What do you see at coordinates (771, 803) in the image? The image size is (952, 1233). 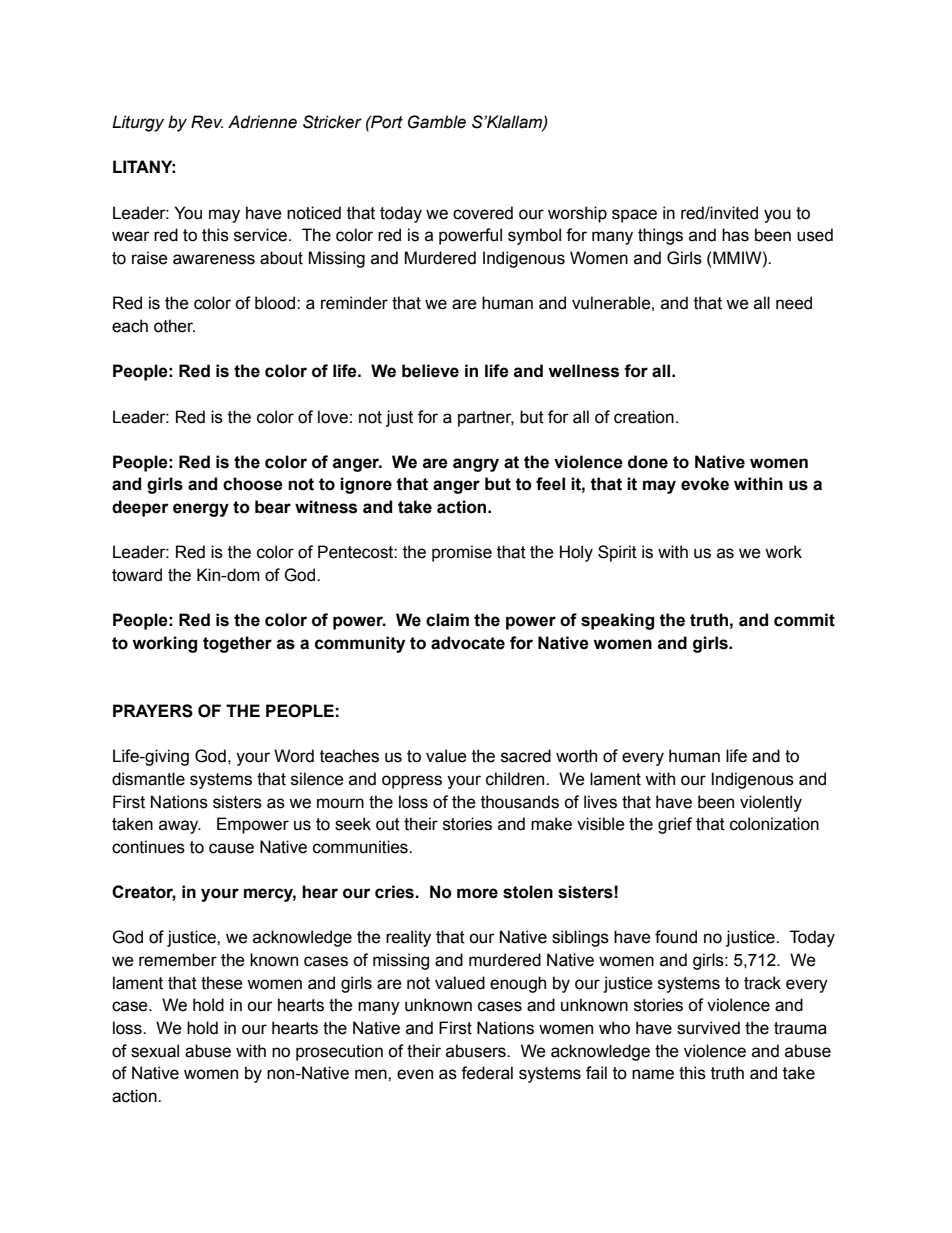 I see `violently` at bounding box center [771, 803].
